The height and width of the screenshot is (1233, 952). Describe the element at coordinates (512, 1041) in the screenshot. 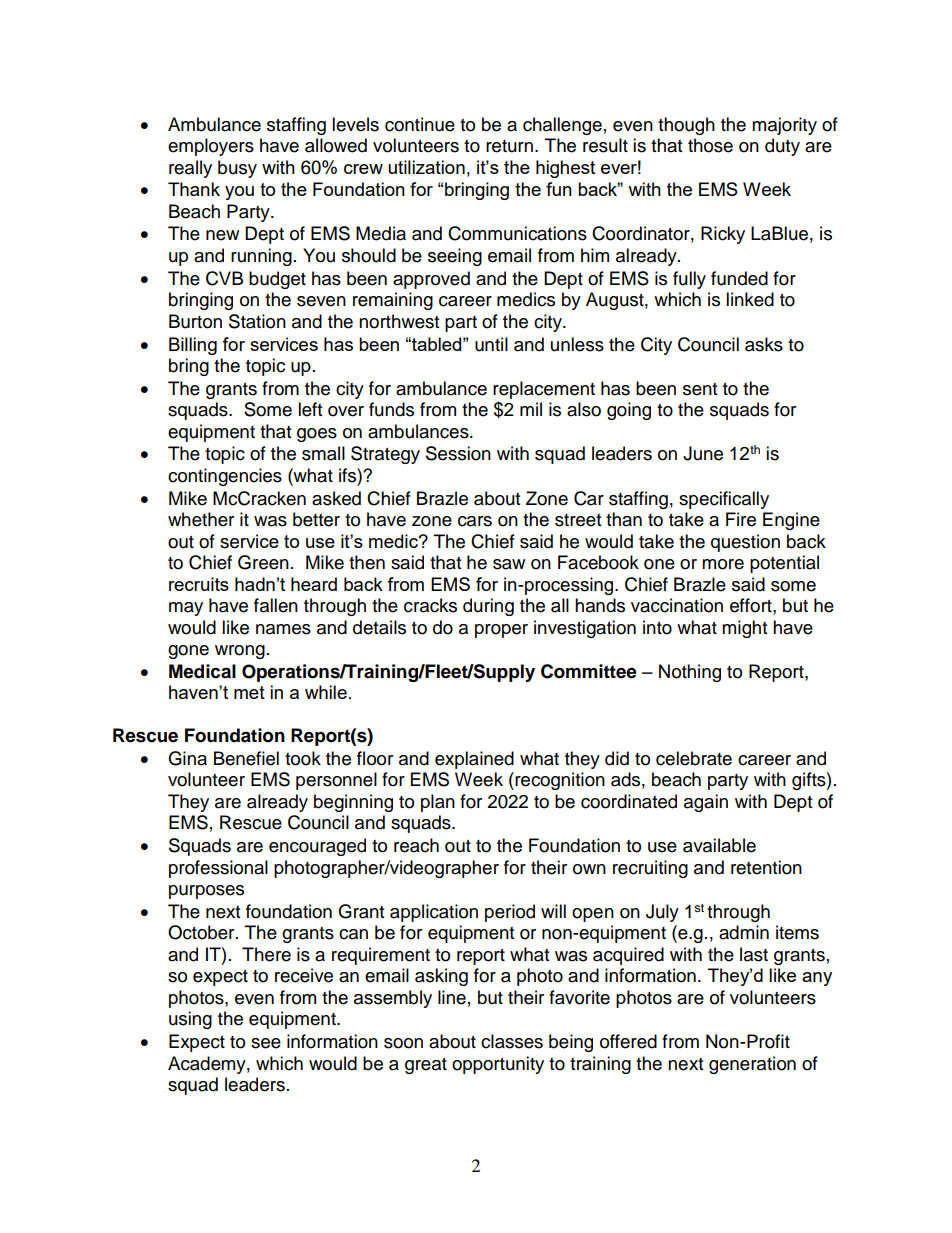

I see `classes` at that location.
